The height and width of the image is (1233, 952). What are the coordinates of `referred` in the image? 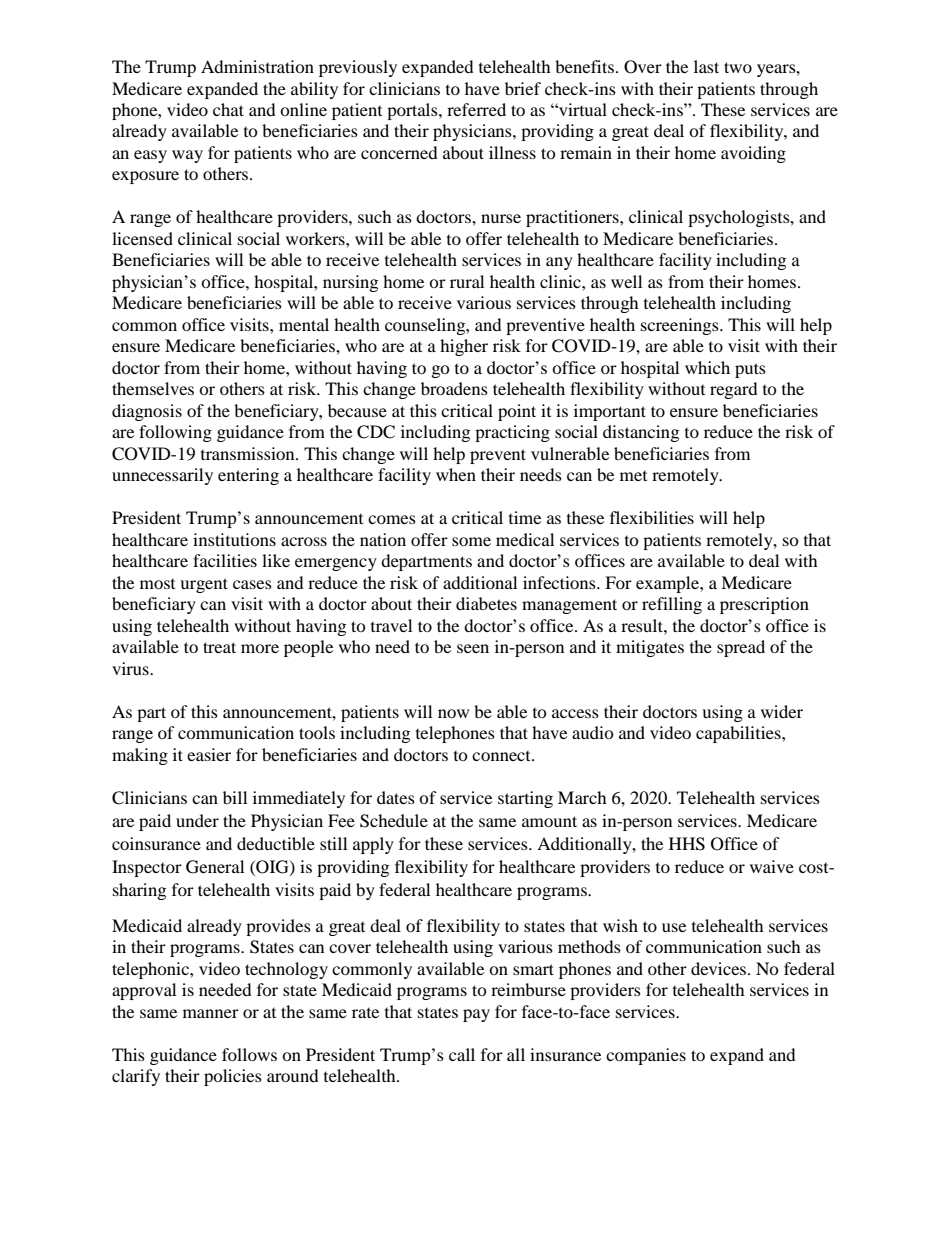 It's located at (476, 109).
